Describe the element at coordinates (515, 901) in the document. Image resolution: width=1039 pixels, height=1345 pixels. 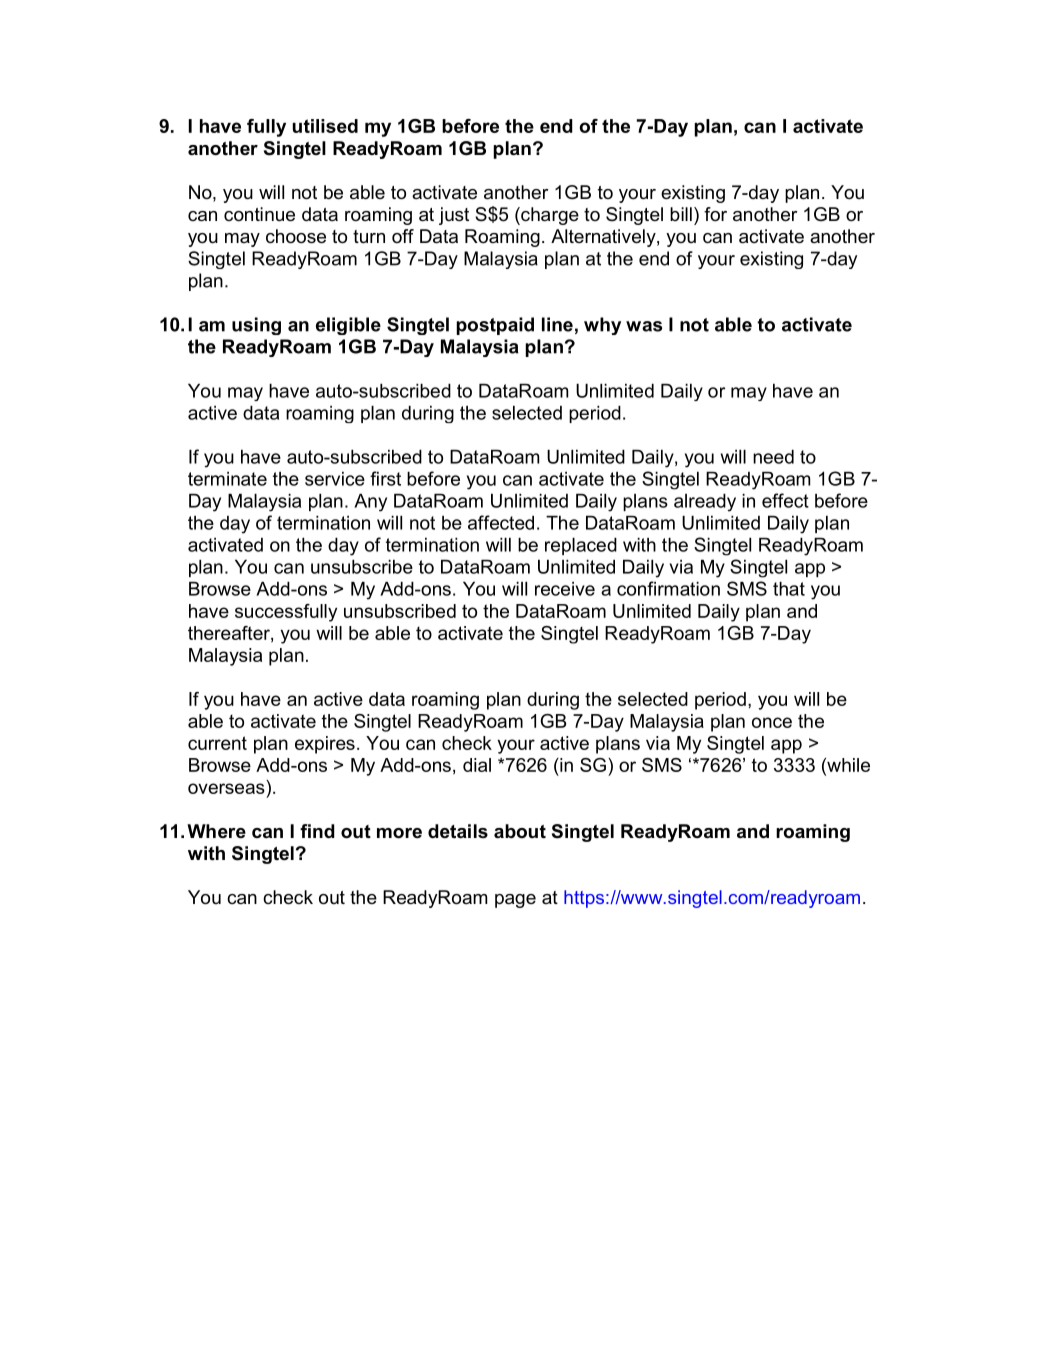
I see `page` at that location.
